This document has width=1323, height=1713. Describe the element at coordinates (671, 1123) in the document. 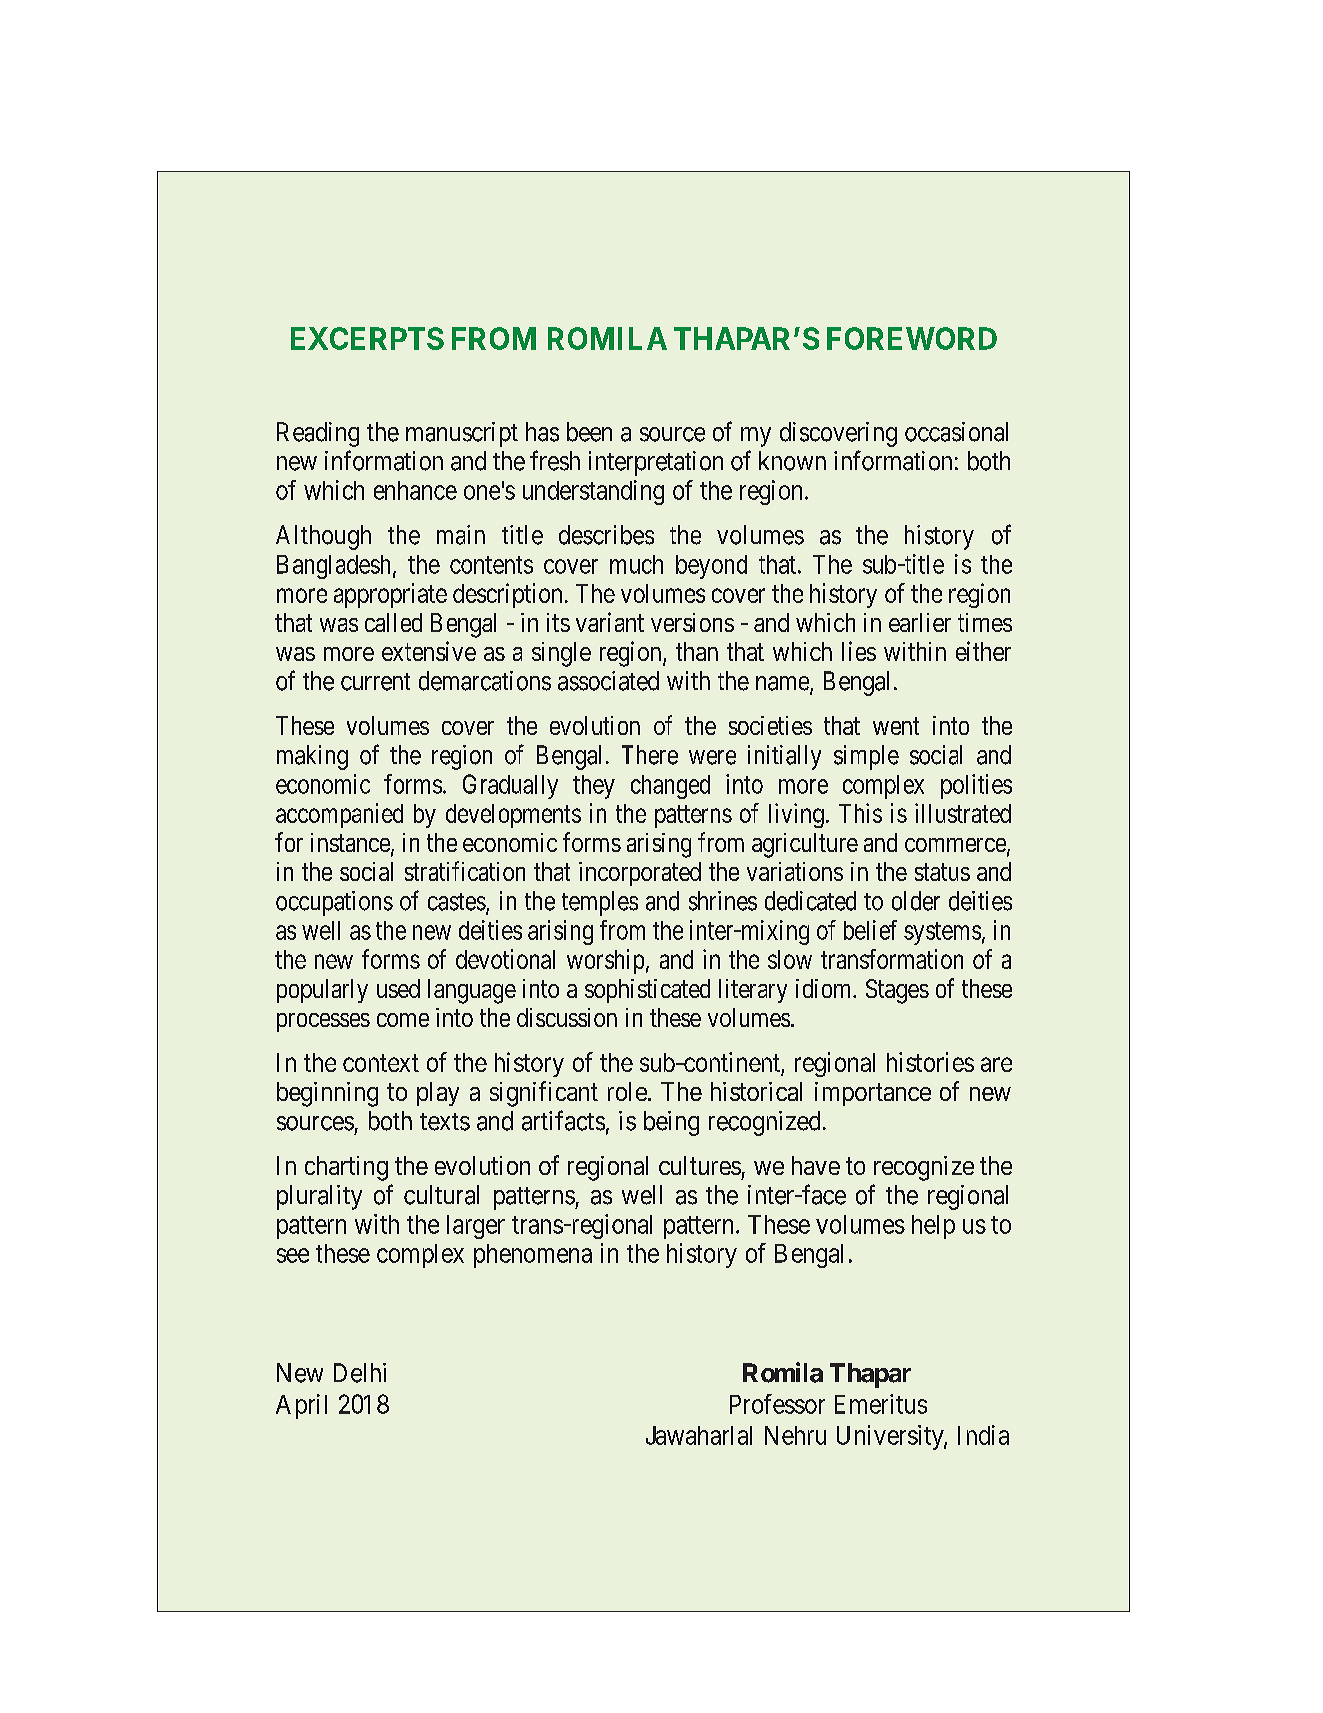

I see `being` at that location.
